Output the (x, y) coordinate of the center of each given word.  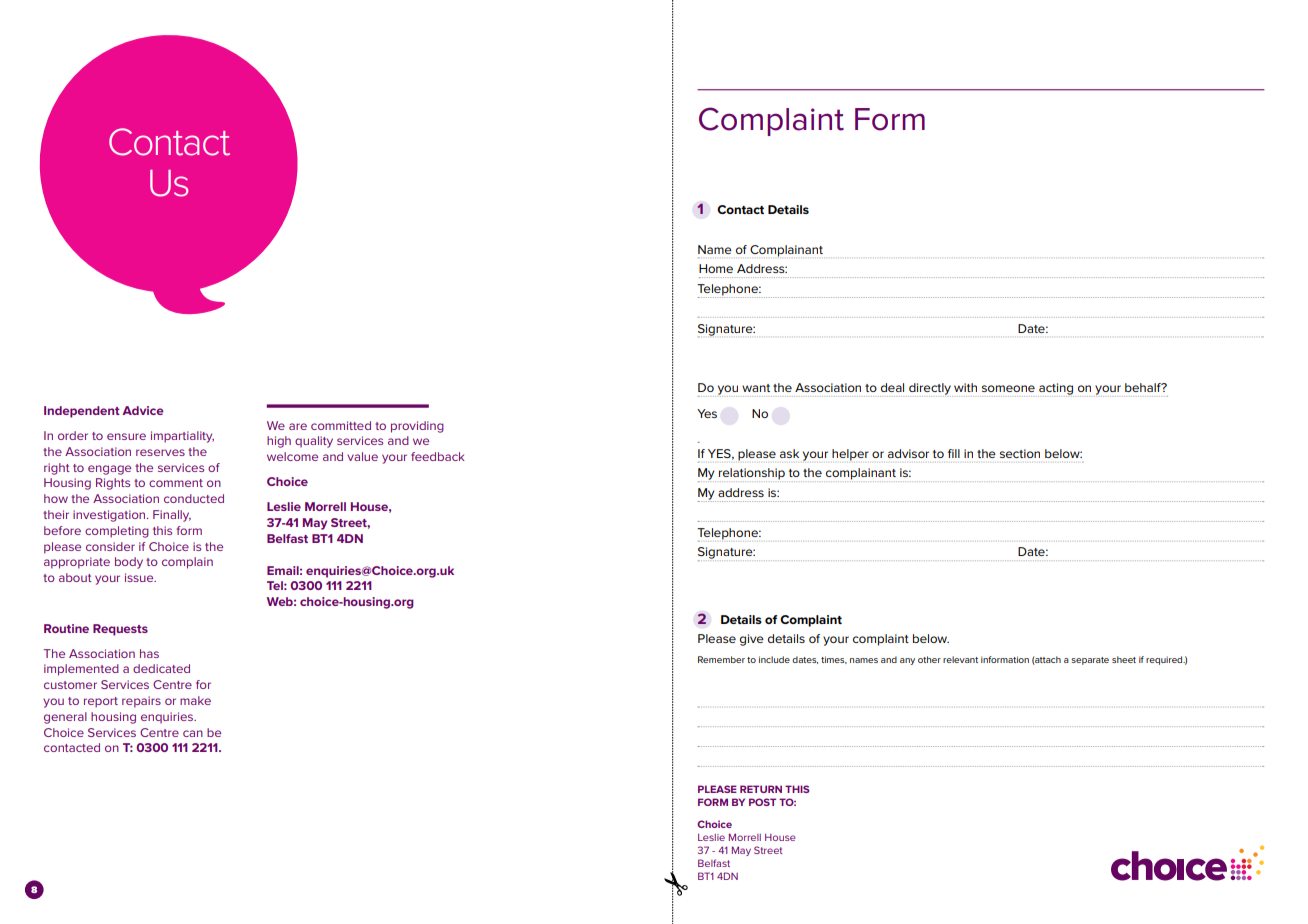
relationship (752, 475)
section (1020, 453)
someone (1008, 388)
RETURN (761, 789)
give (752, 640)
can (193, 733)
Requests (120, 630)
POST (762, 802)
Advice (143, 410)
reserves (160, 452)
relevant (960, 659)
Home (716, 268)
